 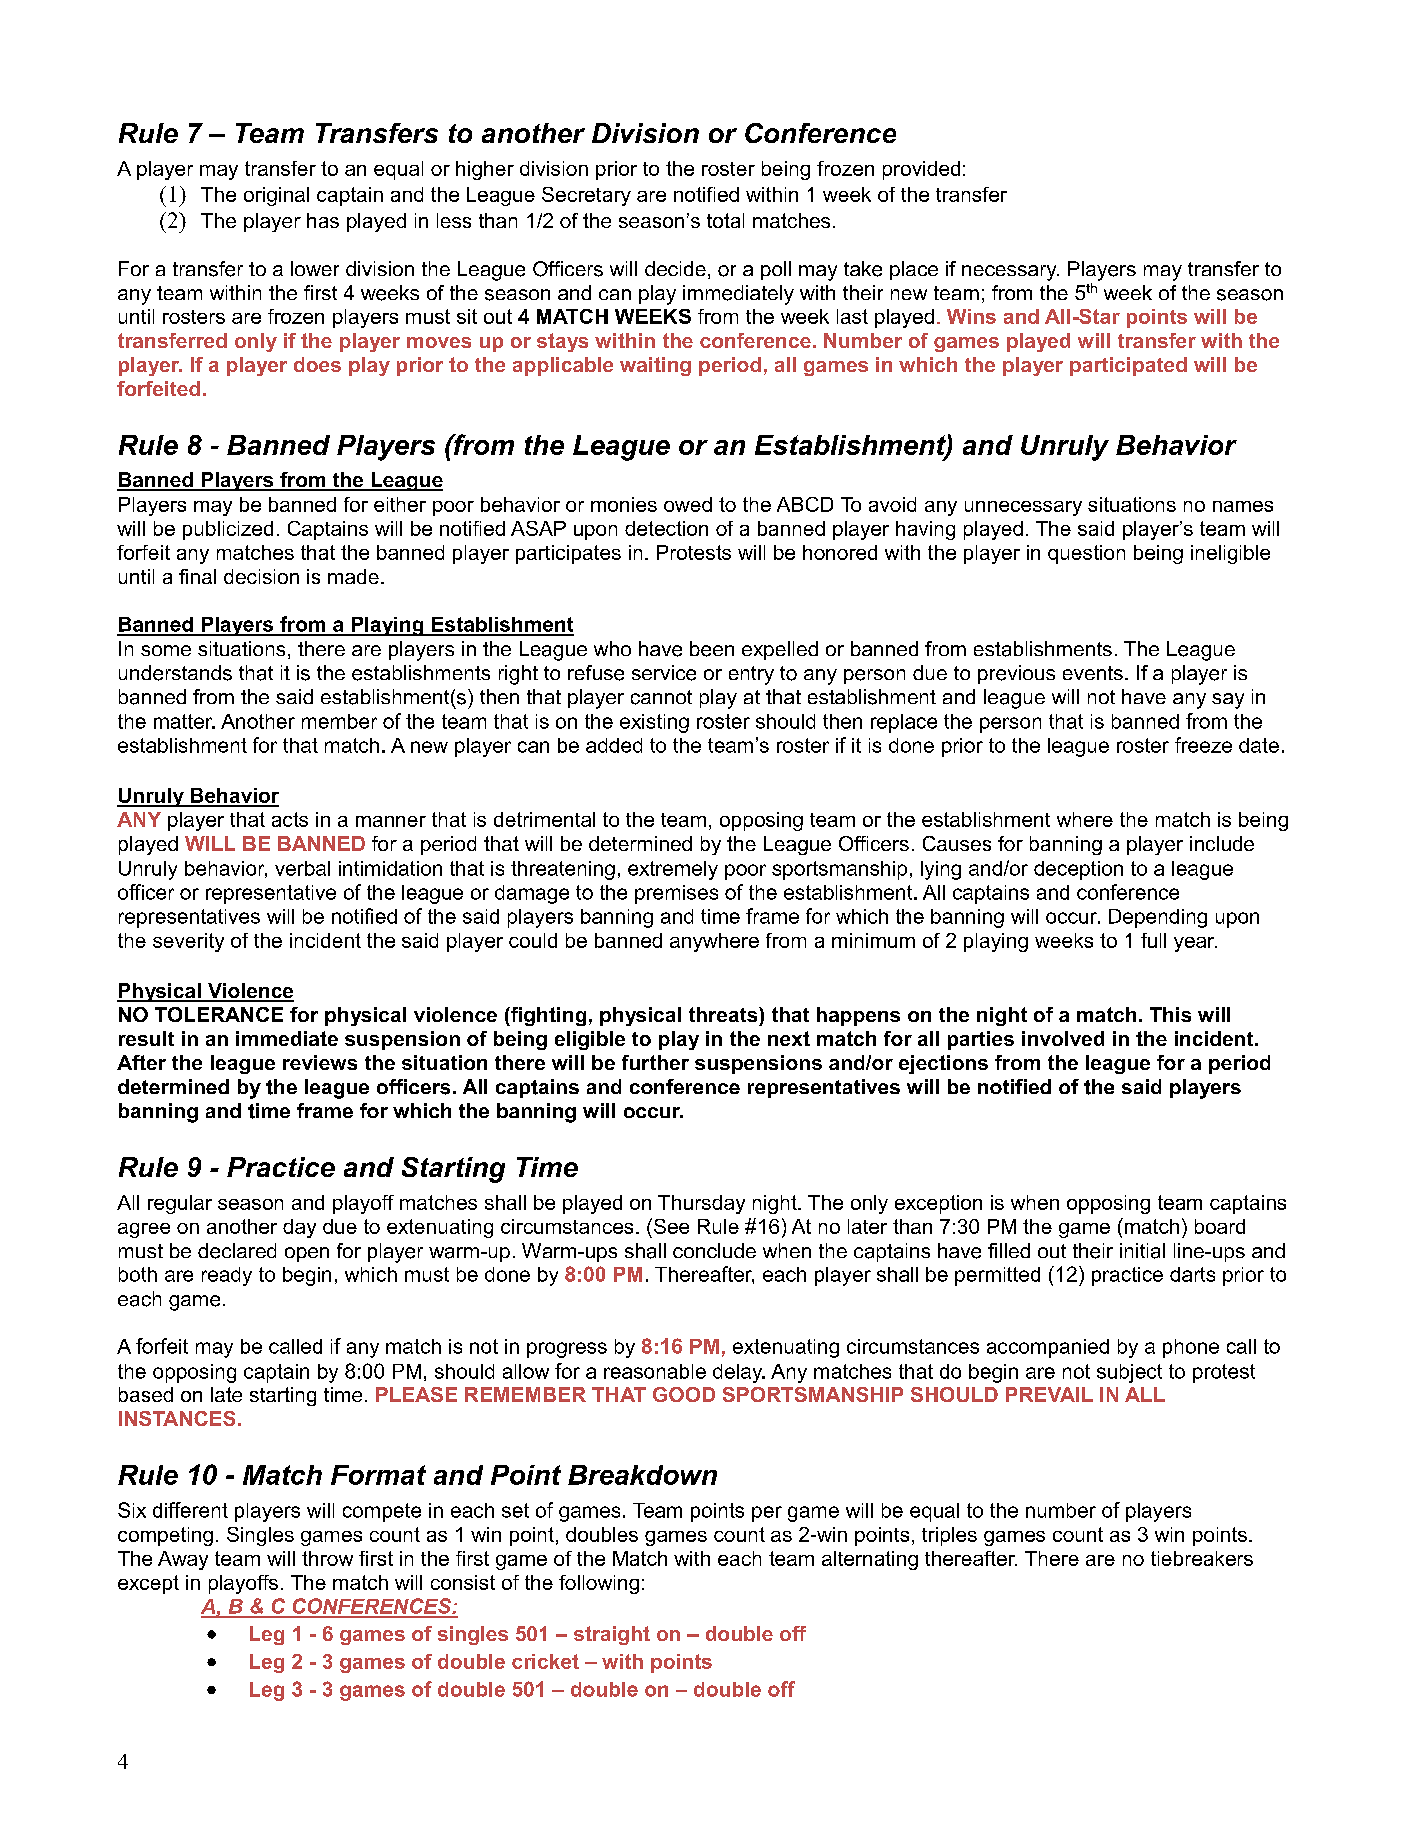 What do you see at coordinates (1063, 1038) in the page?
I see `involved` at bounding box center [1063, 1038].
